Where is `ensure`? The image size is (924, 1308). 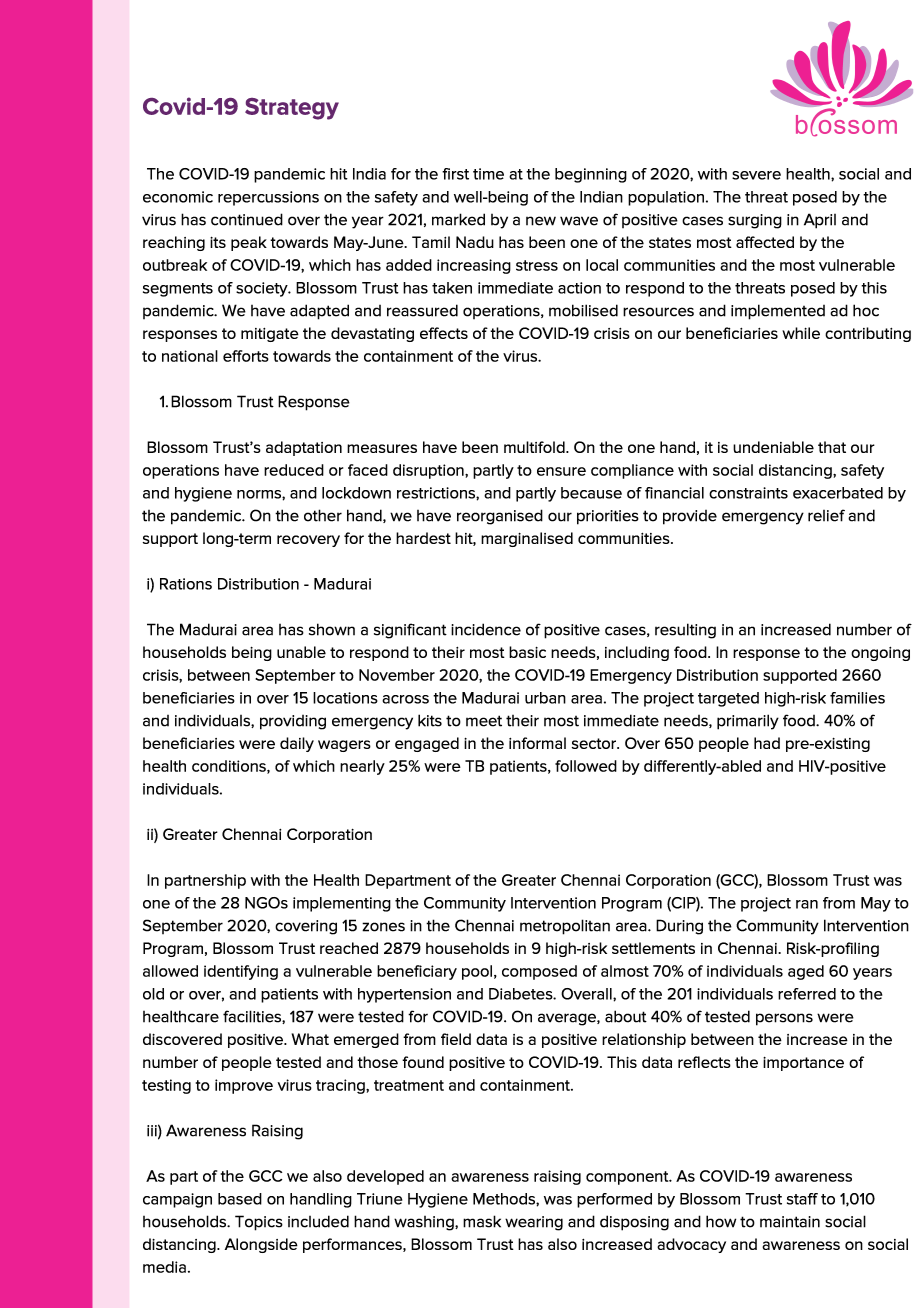
ensure is located at coordinates (561, 471).
